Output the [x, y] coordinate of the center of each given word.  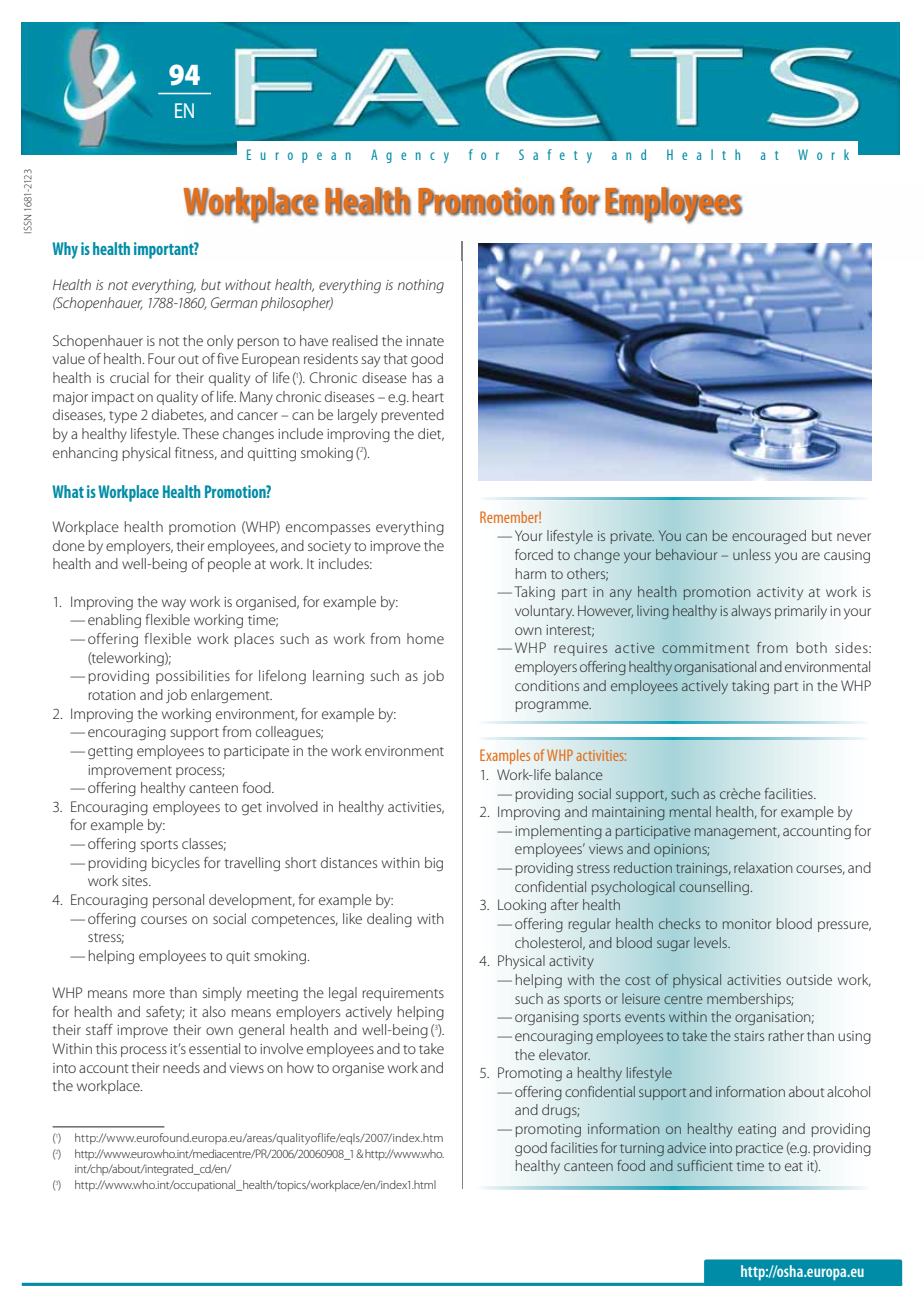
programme [553, 706]
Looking [522, 906]
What [68, 491]
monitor [746, 924]
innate [425, 341]
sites [136, 881]
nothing [421, 286]
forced [534, 554]
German [234, 302]
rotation [112, 695]
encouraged [769, 537]
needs [181, 1067]
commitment [705, 648]
